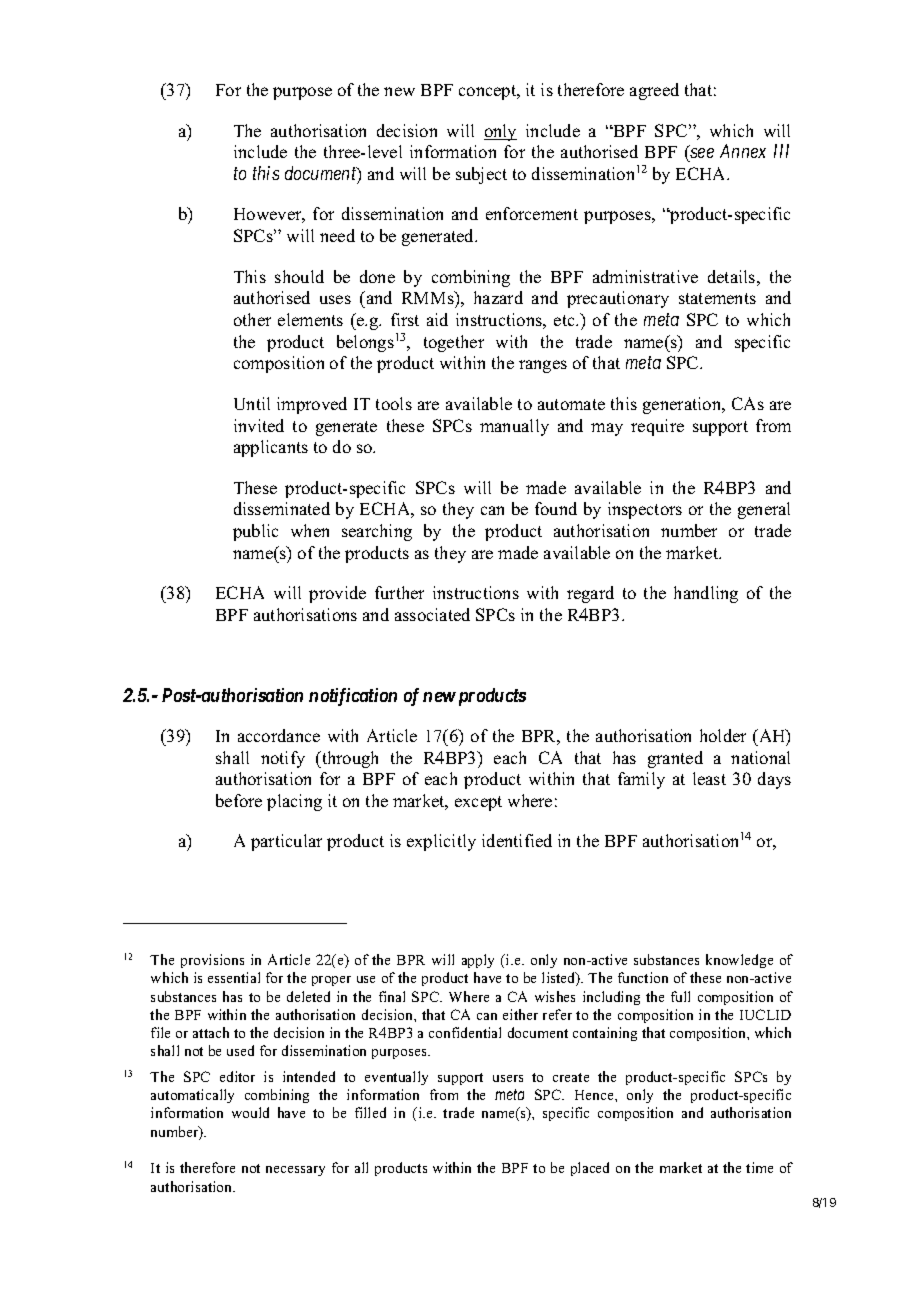  Describe the element at coordinates (252, 403) in the screenshot. I see `Until` at that location.
